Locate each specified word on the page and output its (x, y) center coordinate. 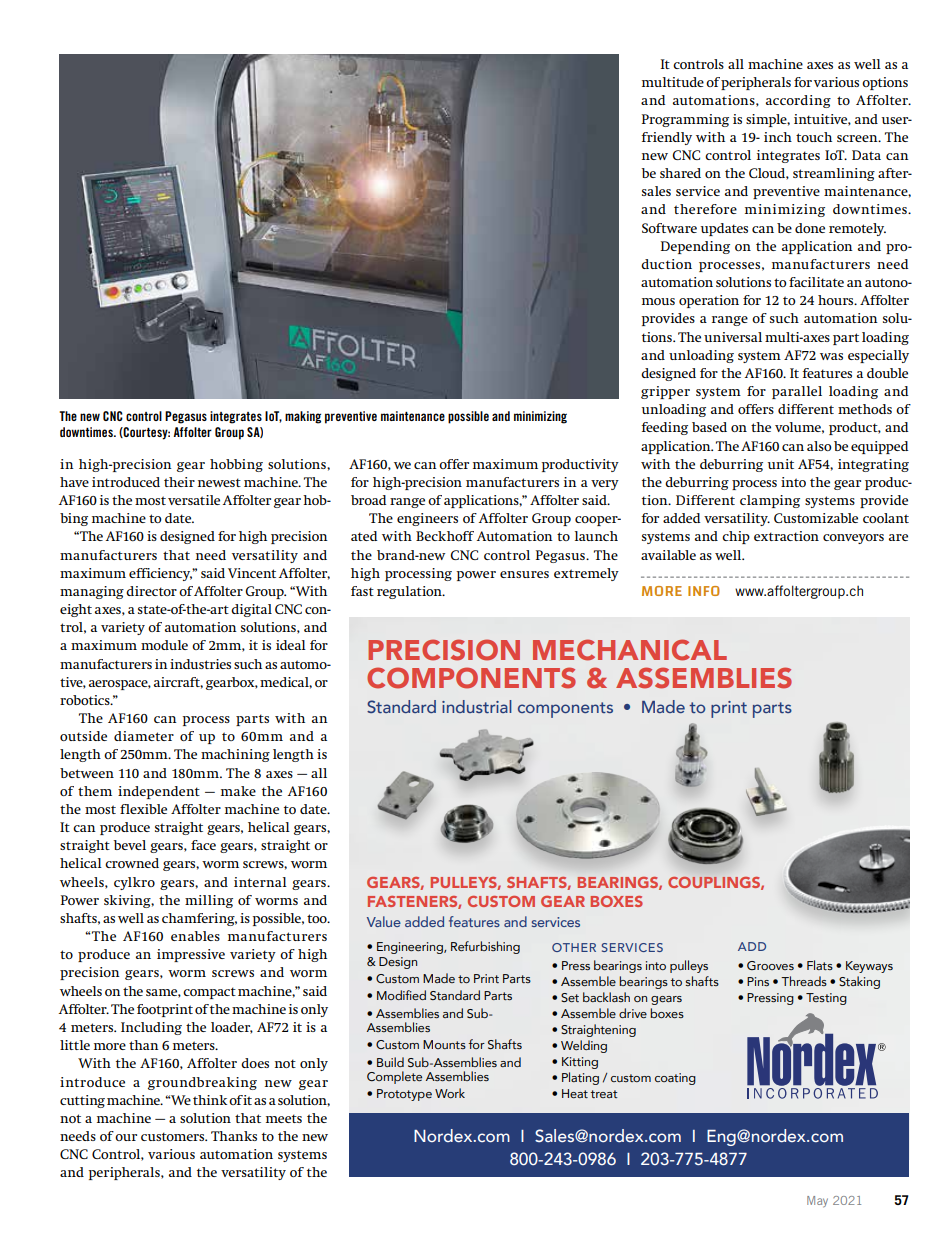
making (303, 417)
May (817, 1201)
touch (814, 137)
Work (450, 1093)
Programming (685, 120)
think (210, 1100)
